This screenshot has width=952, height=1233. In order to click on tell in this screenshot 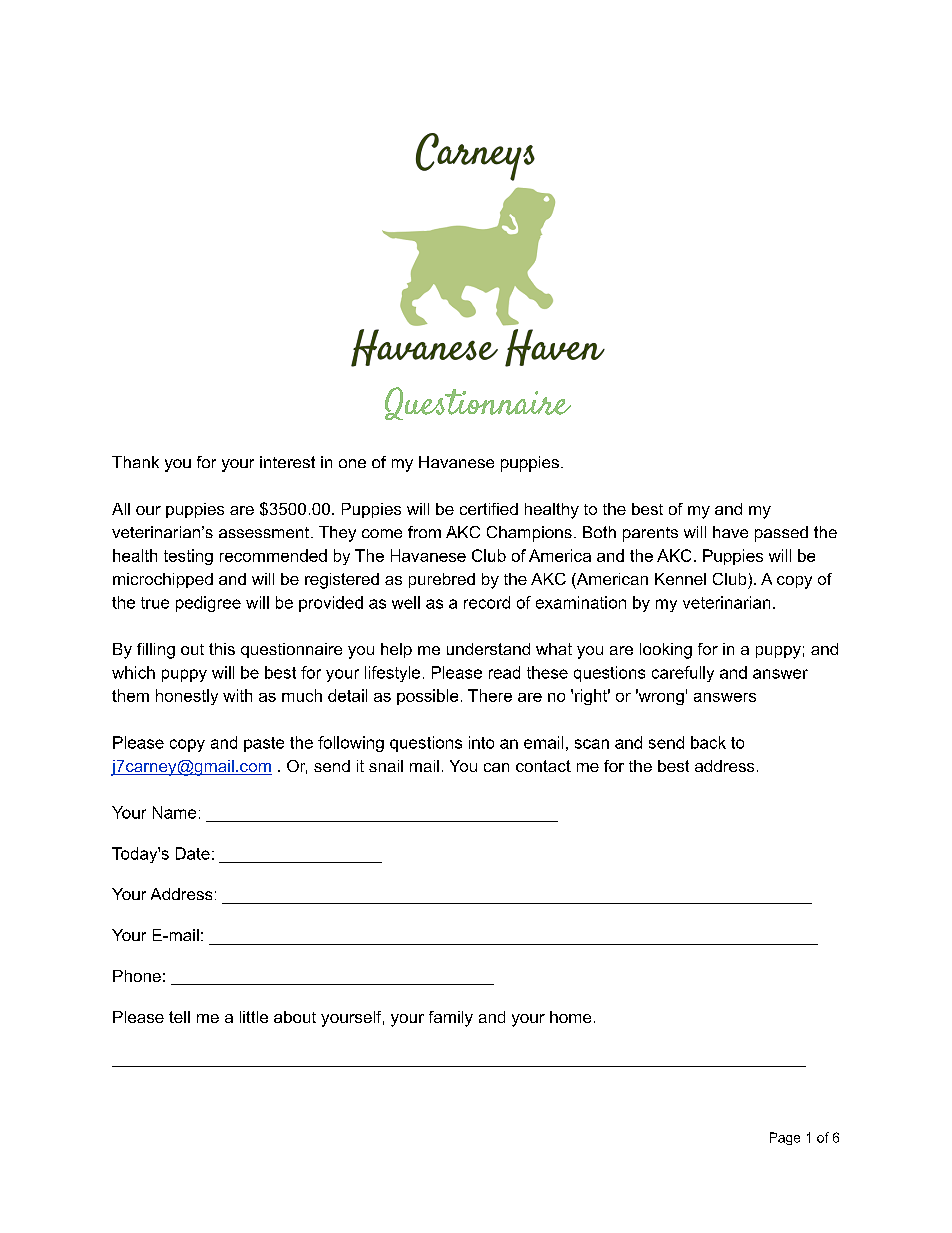, I will do `click(179, 1017)`.
